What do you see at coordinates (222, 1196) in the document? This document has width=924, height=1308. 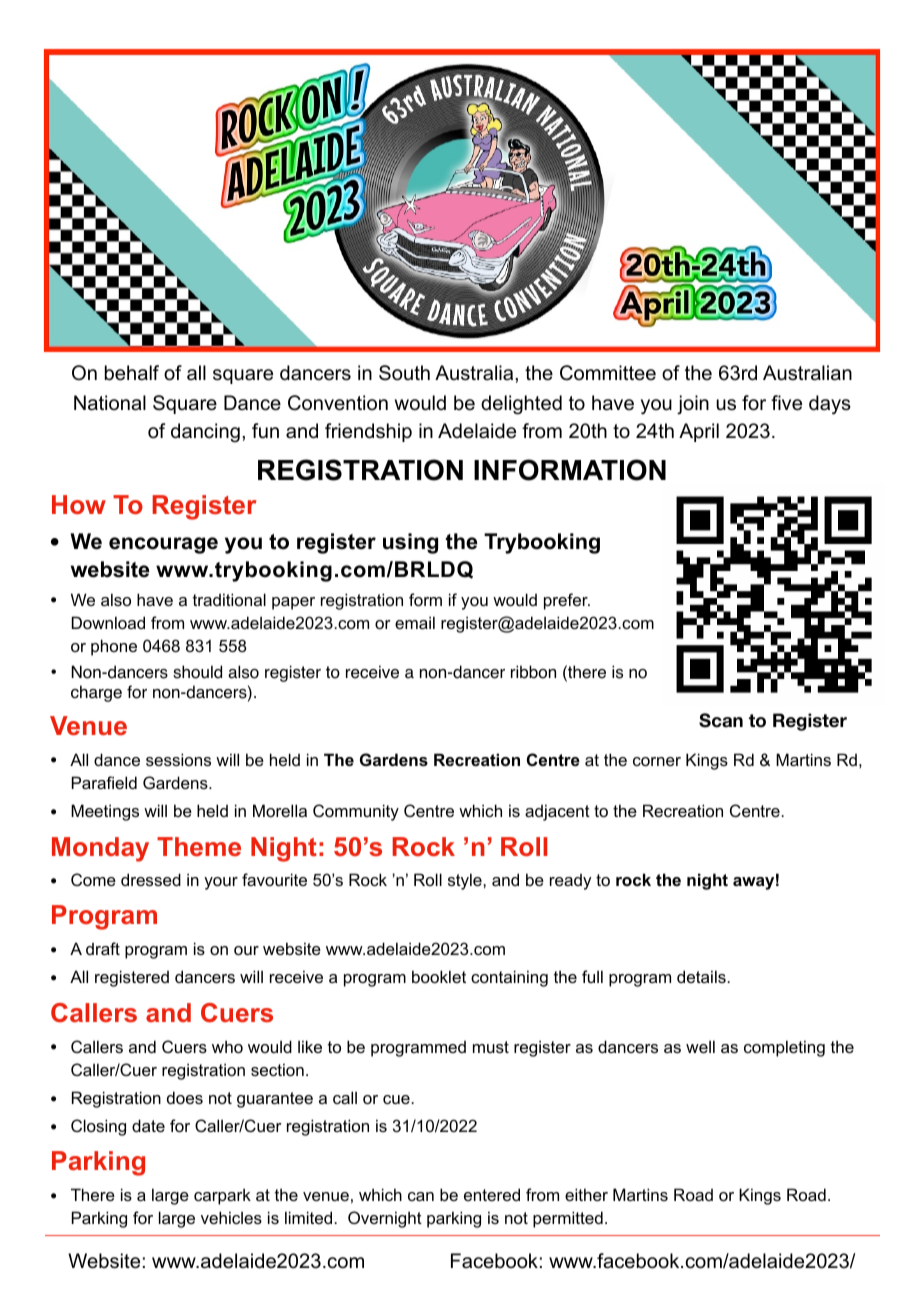 I see `carpark` at bounding box center [222, 1196].
